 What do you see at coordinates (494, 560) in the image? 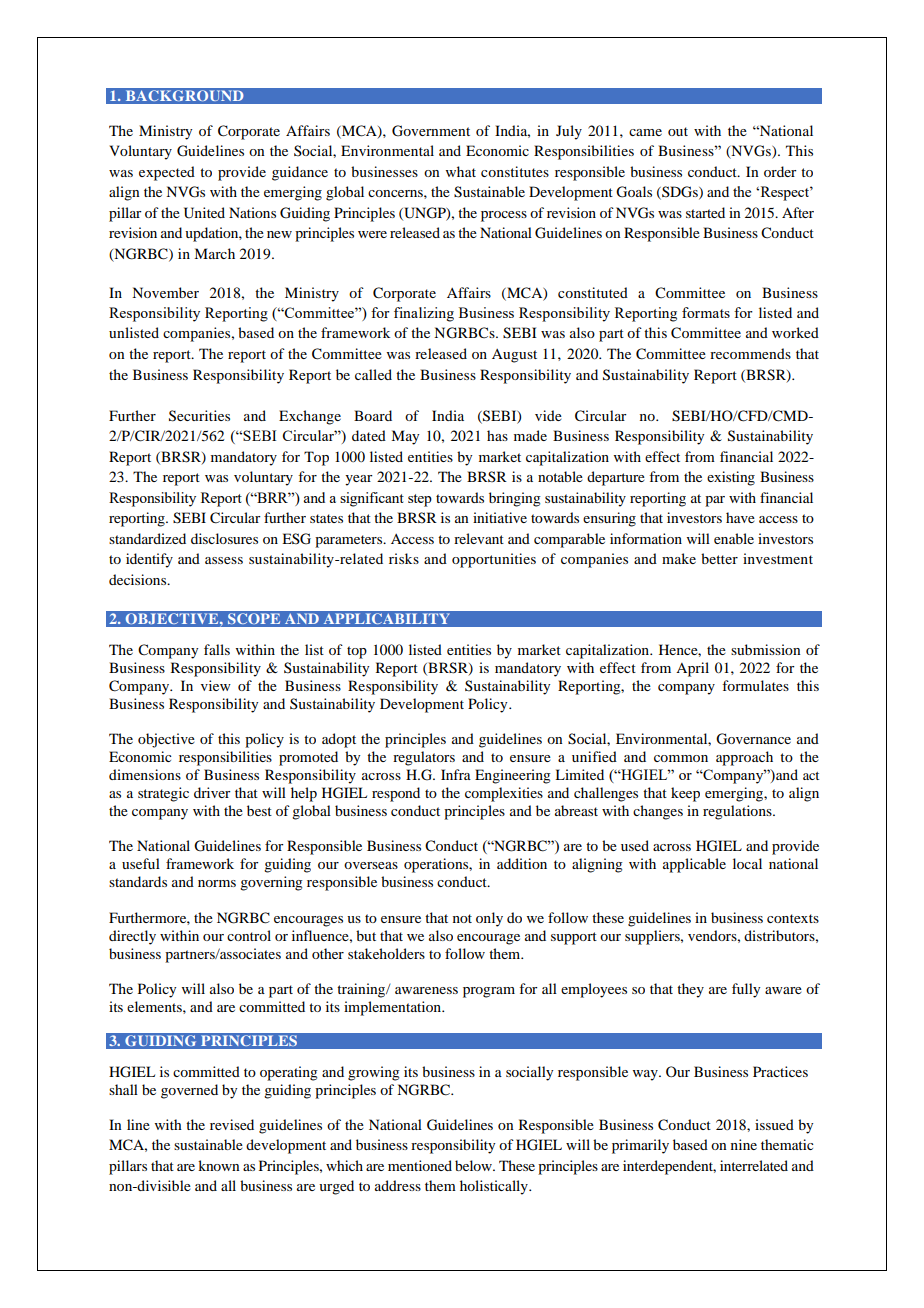
I see `opportunities` at bounding box center [494, 560].
